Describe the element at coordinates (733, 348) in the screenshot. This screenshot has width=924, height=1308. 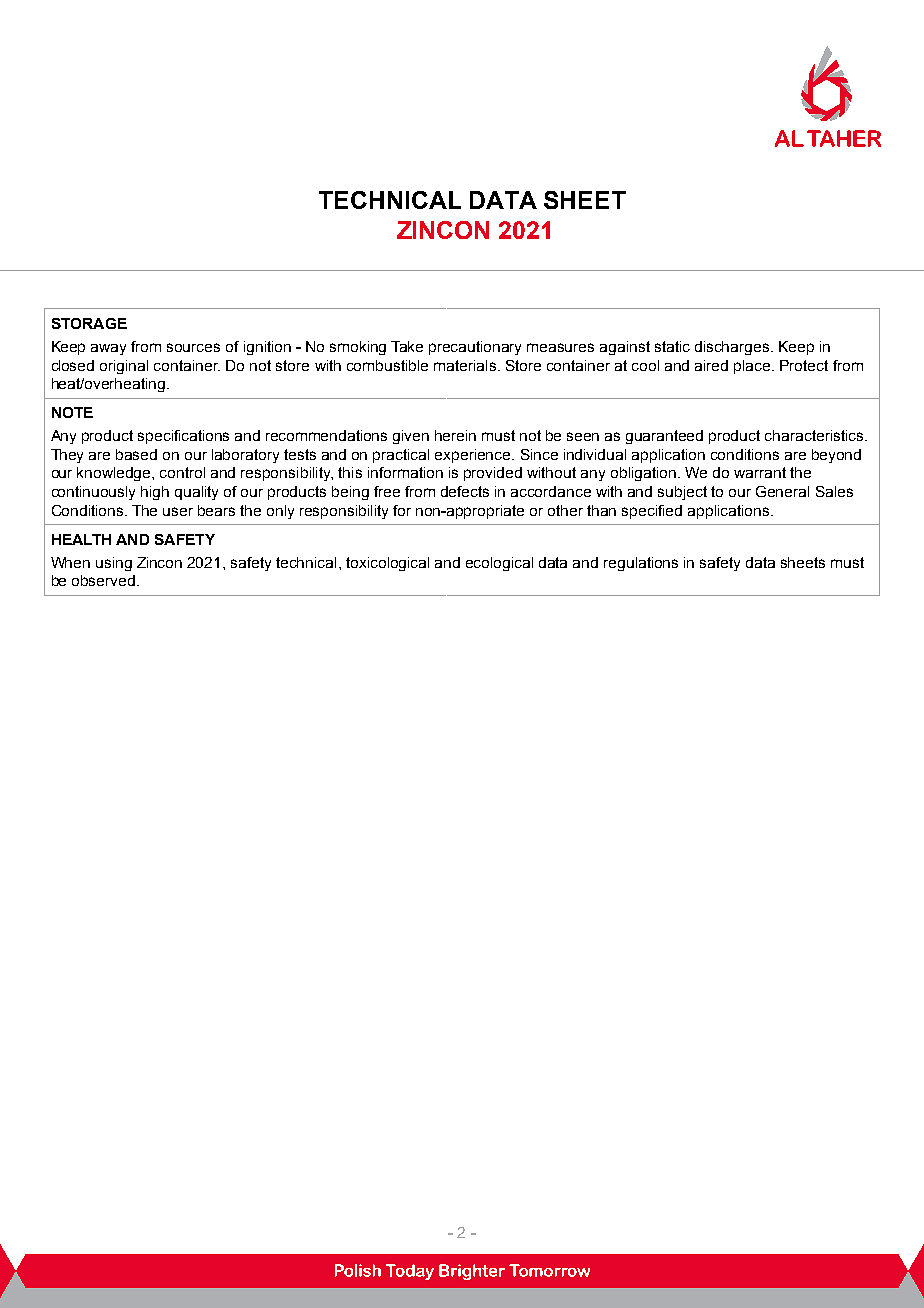
I see `discharges` at that location.
